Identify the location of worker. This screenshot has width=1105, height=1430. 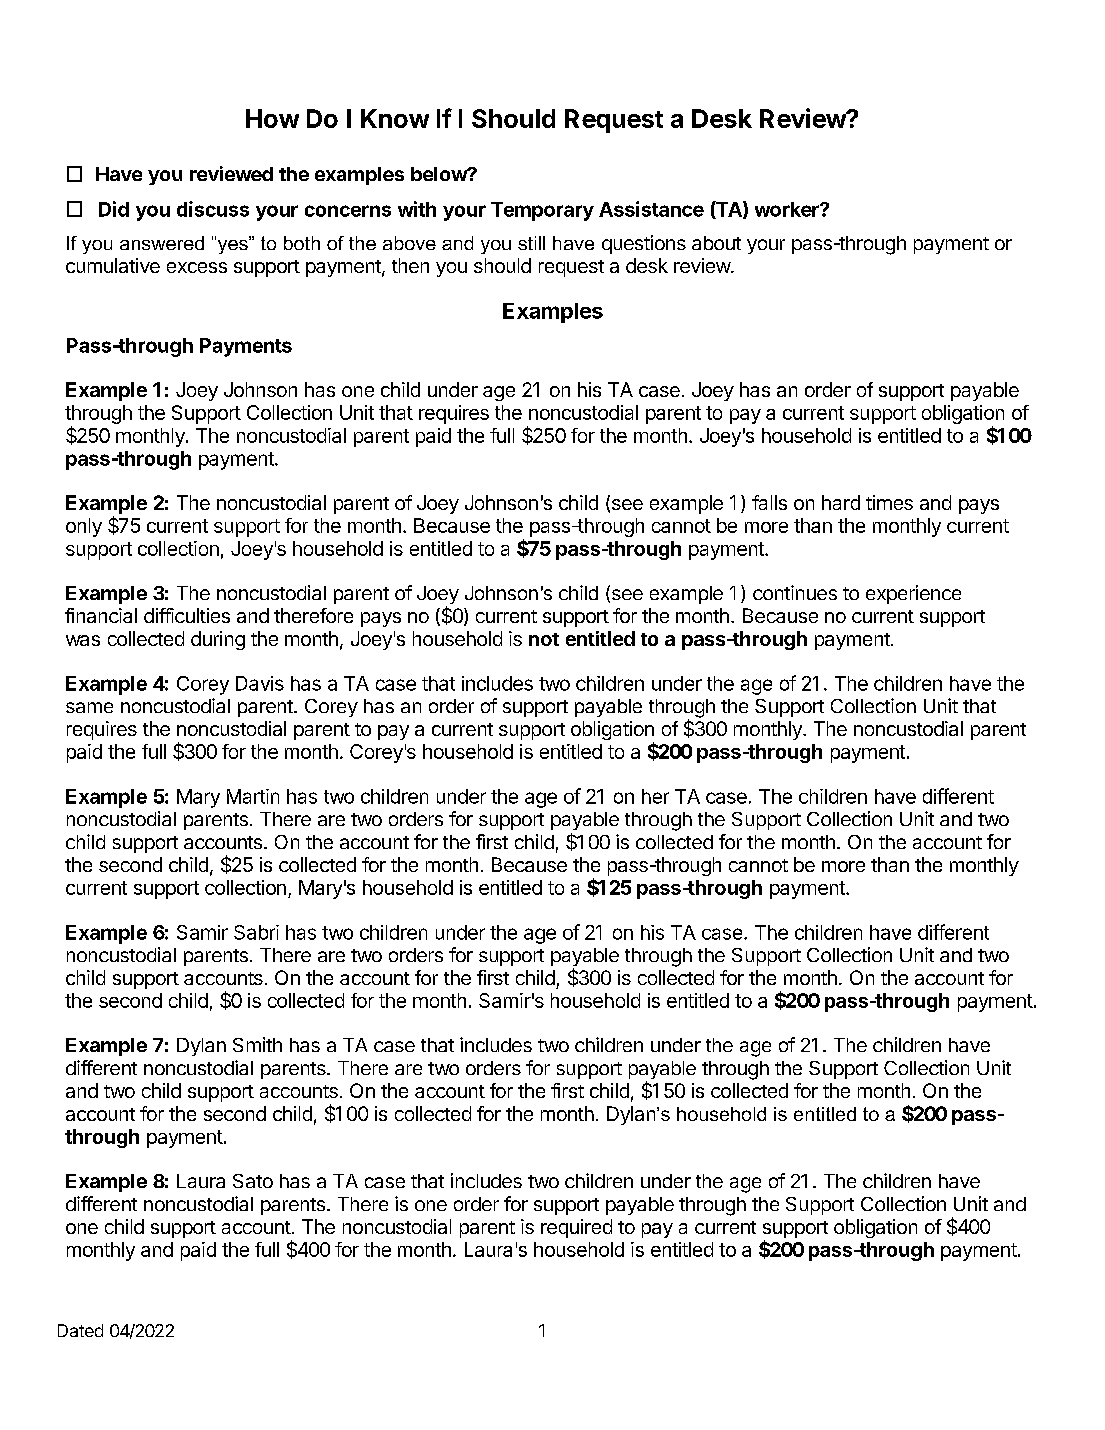
(788, 209).
